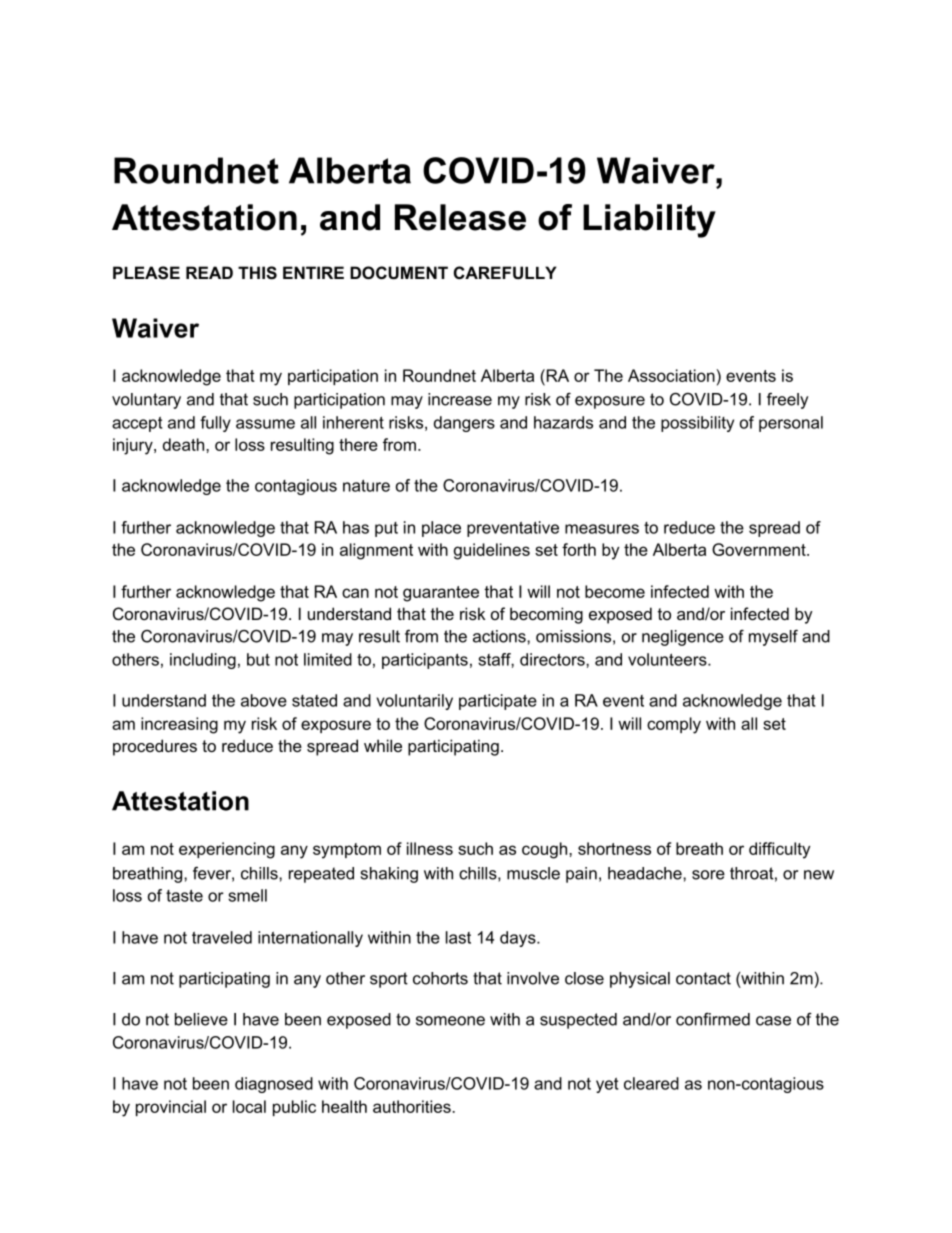 This screenshot has width=952, height=1233. I want to click on THIS, so click(257, 273).
